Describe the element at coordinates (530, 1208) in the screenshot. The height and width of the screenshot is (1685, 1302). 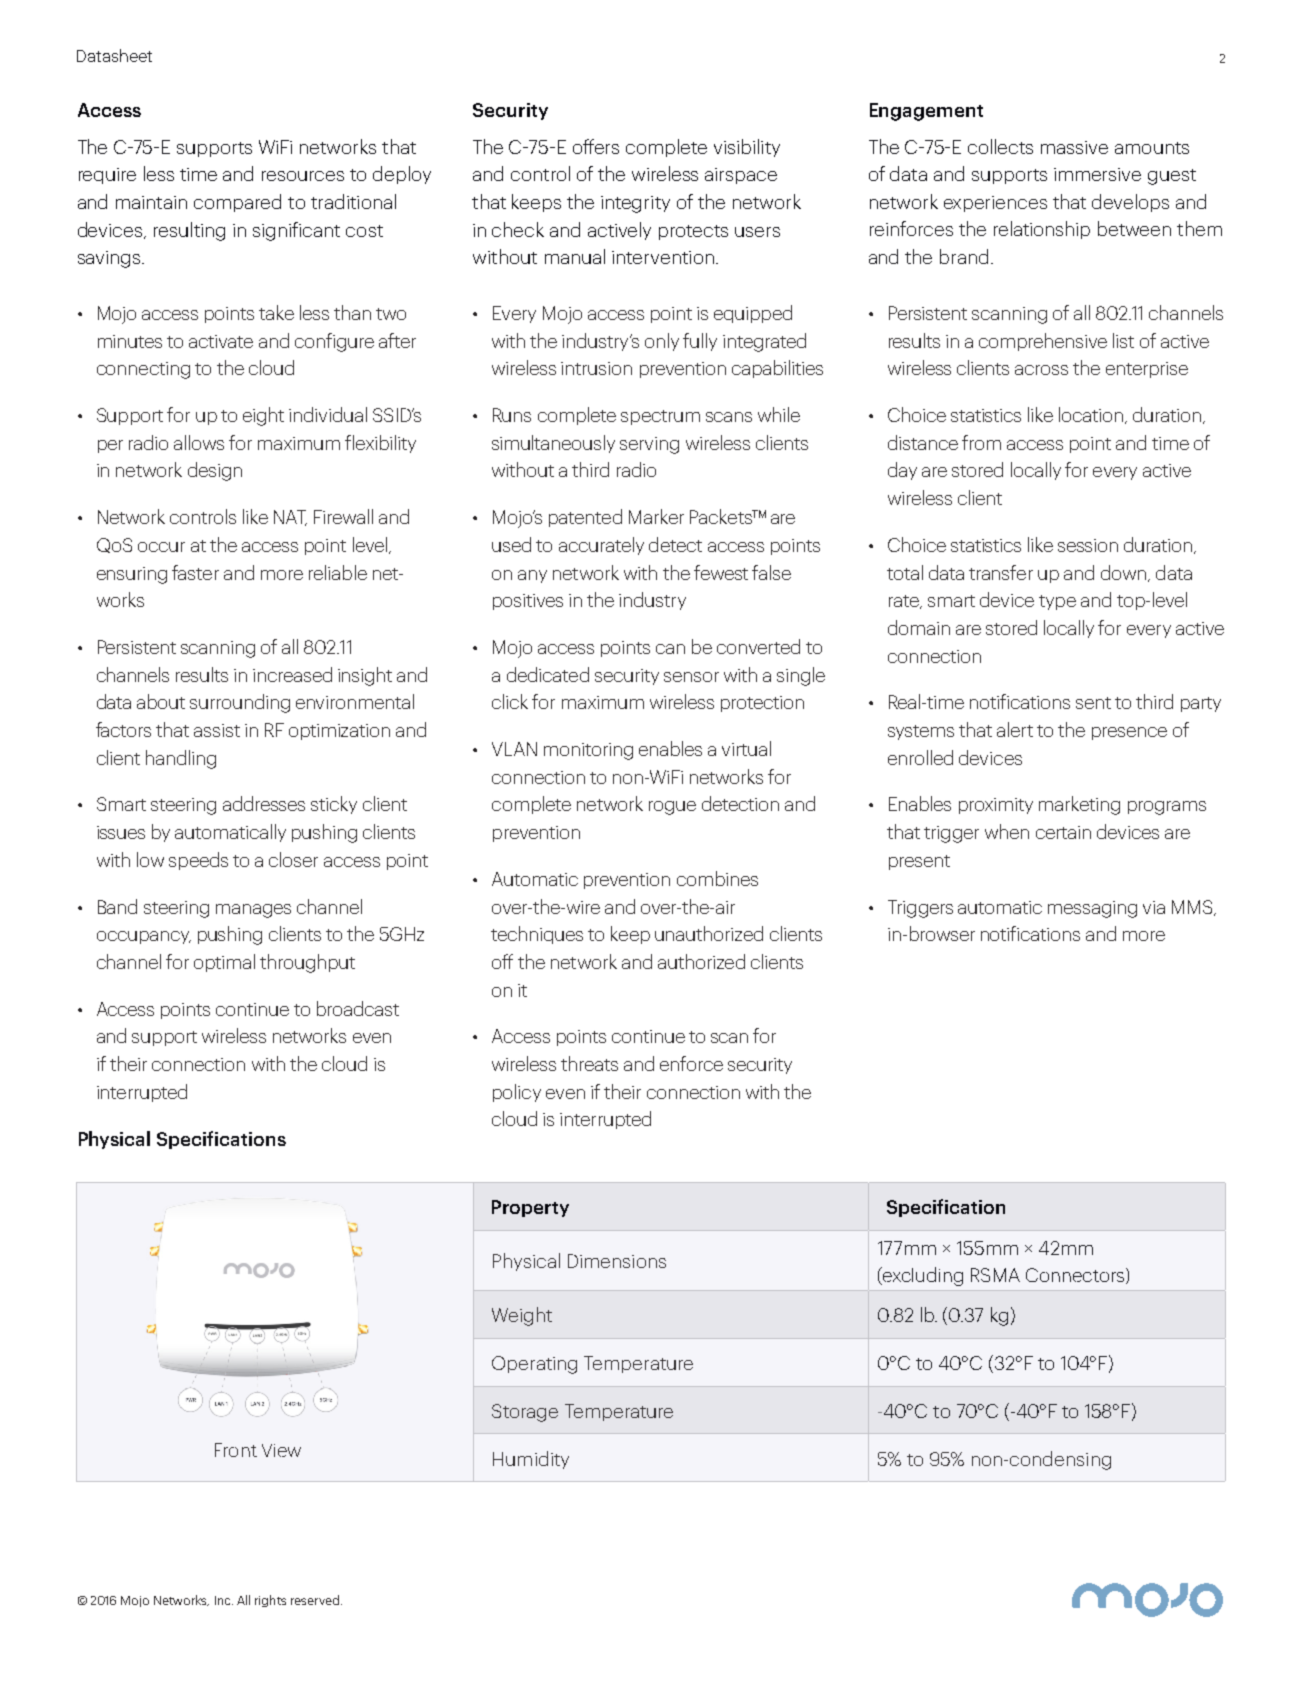
I see `Property` at that location.
